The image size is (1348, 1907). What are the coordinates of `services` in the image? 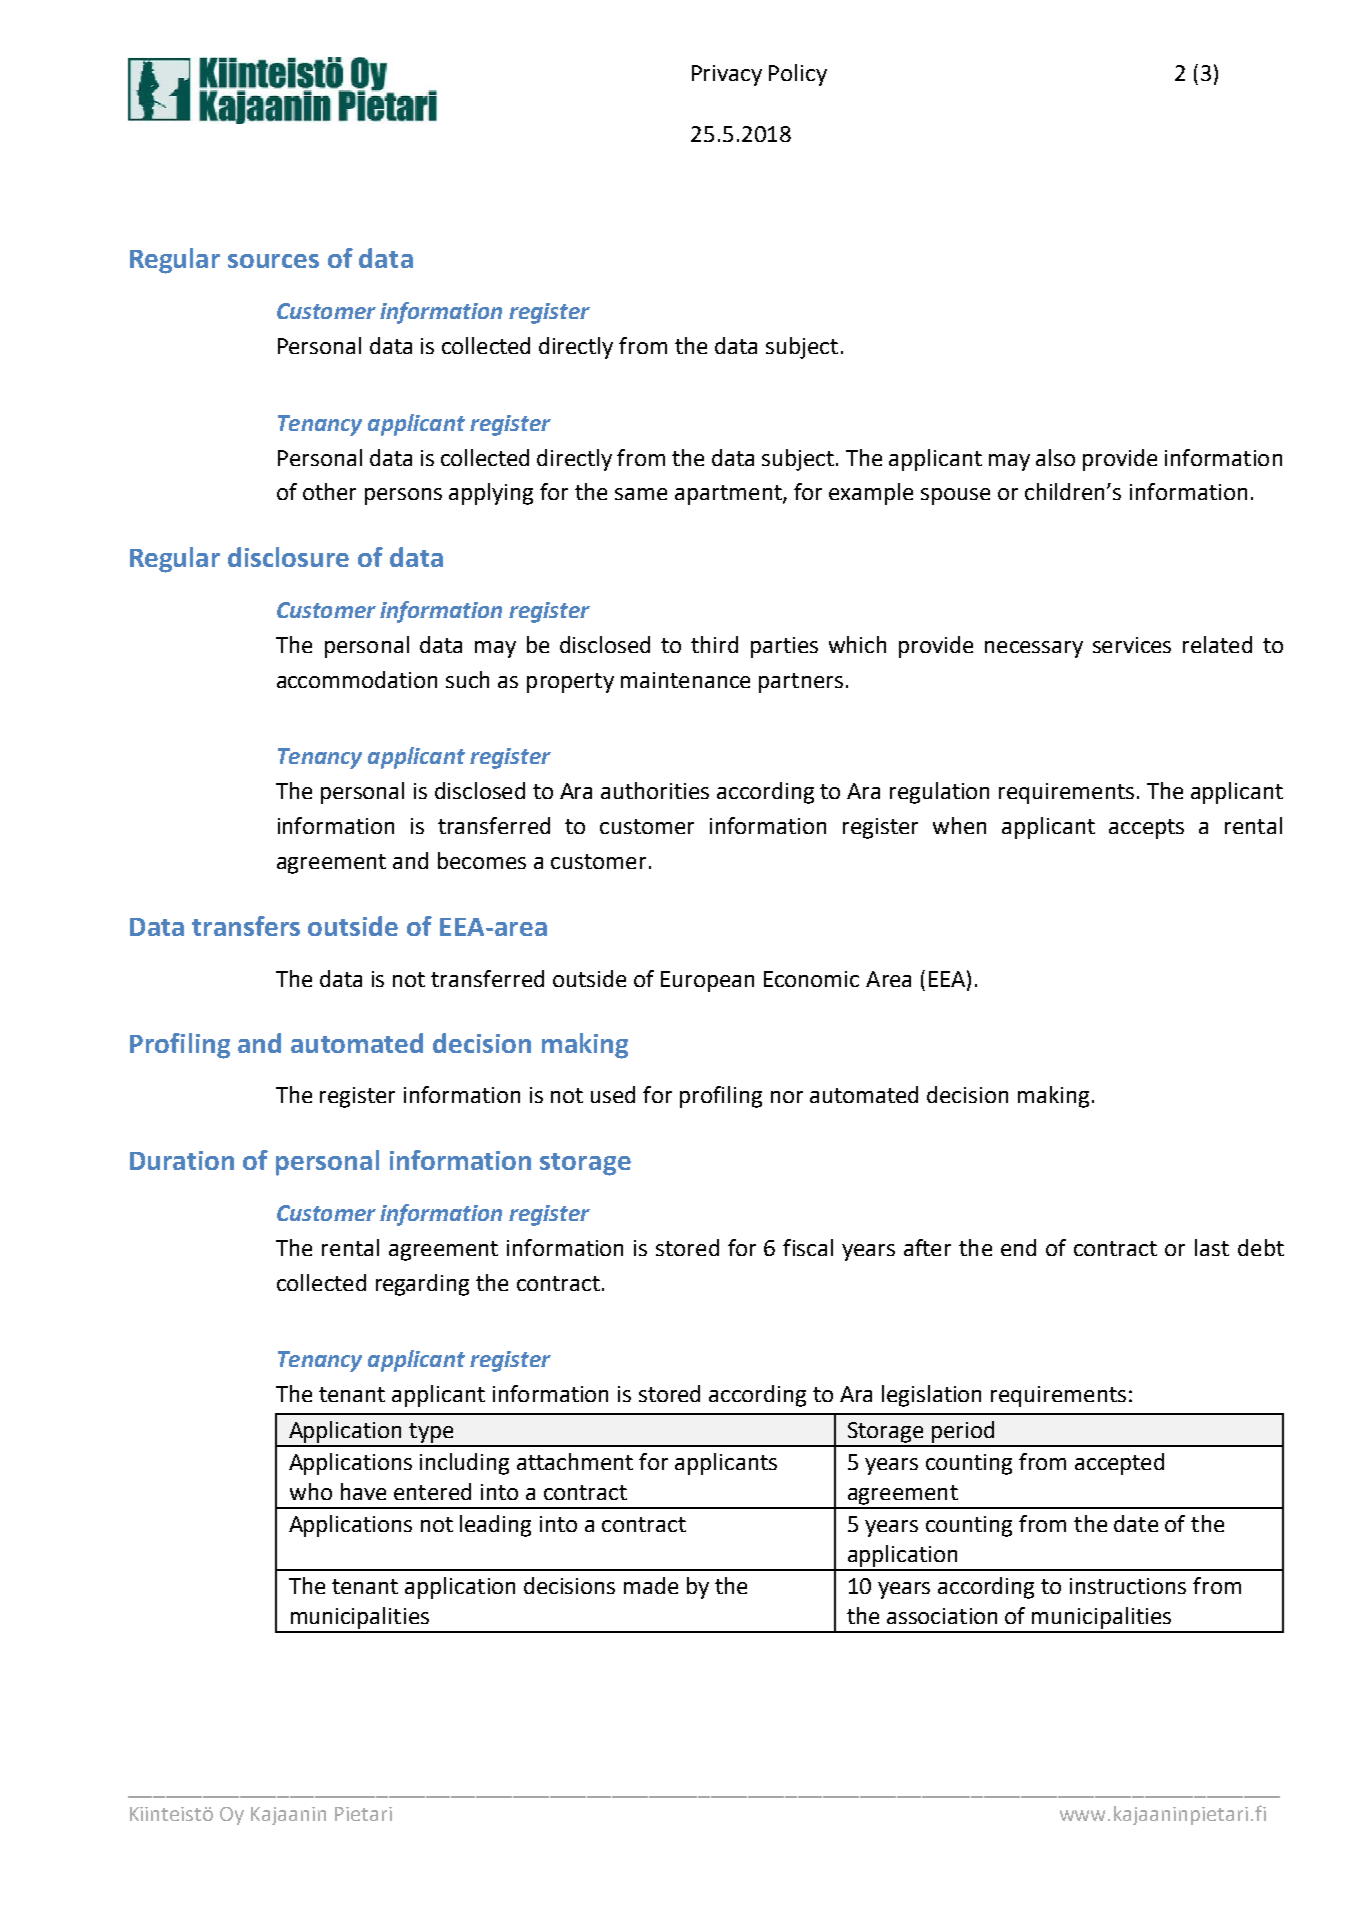 It's located at (1132, 645).
